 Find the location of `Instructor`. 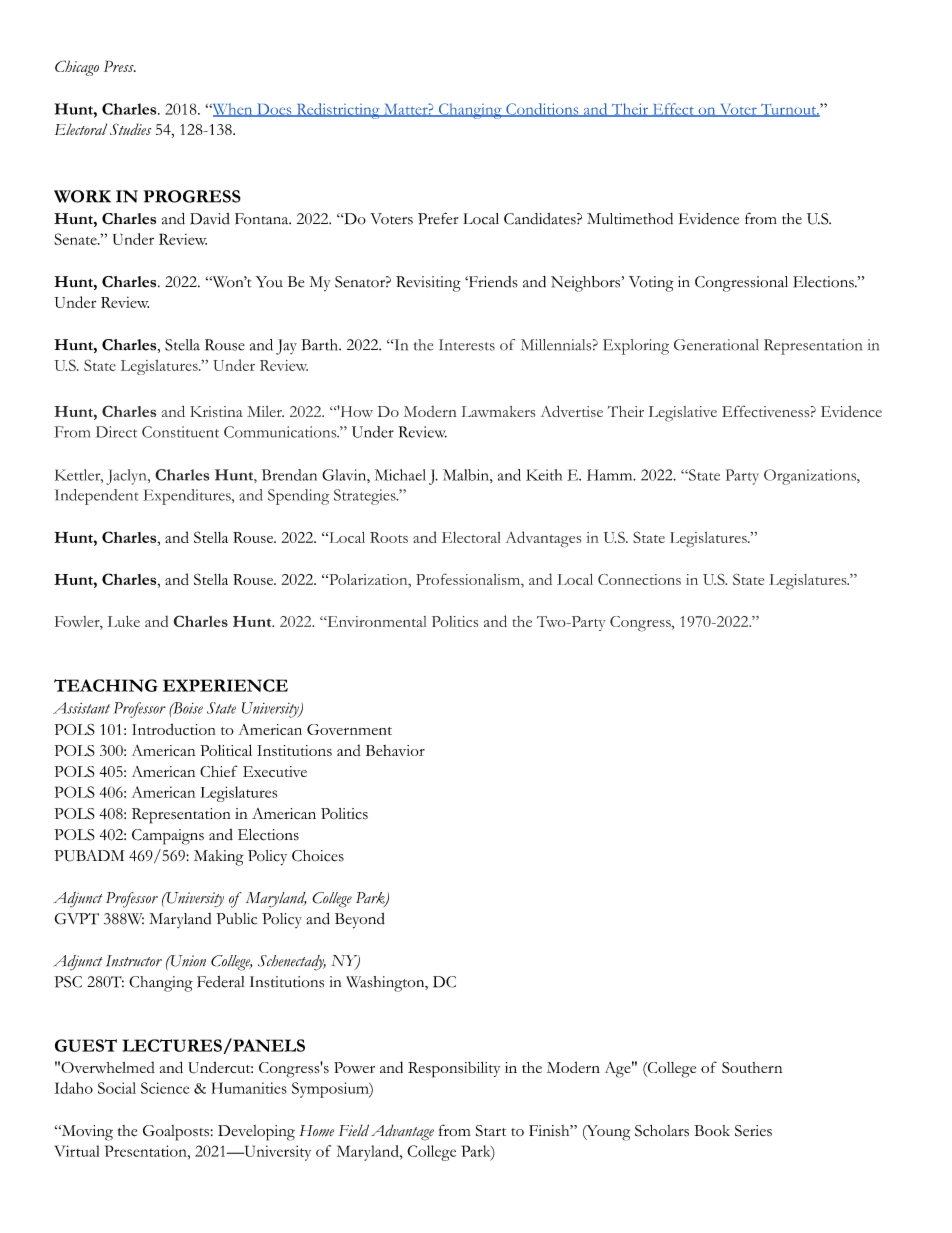

Instructor is located at coordinates (134, 961).
